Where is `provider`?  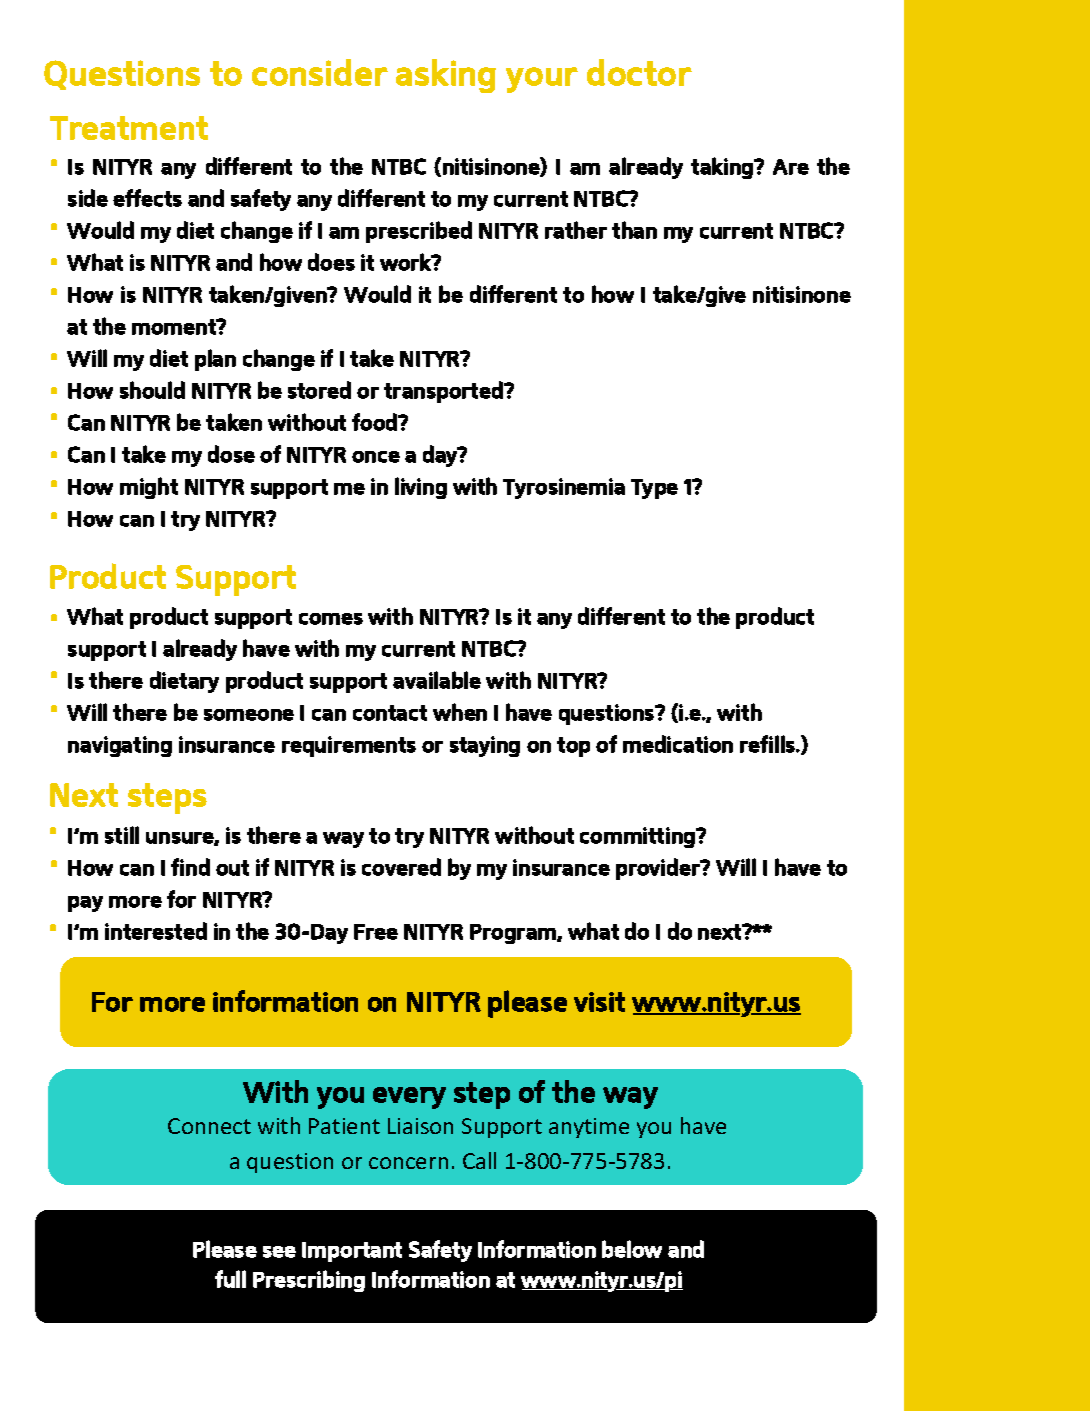 provider is located at coordinates (659, 869).
